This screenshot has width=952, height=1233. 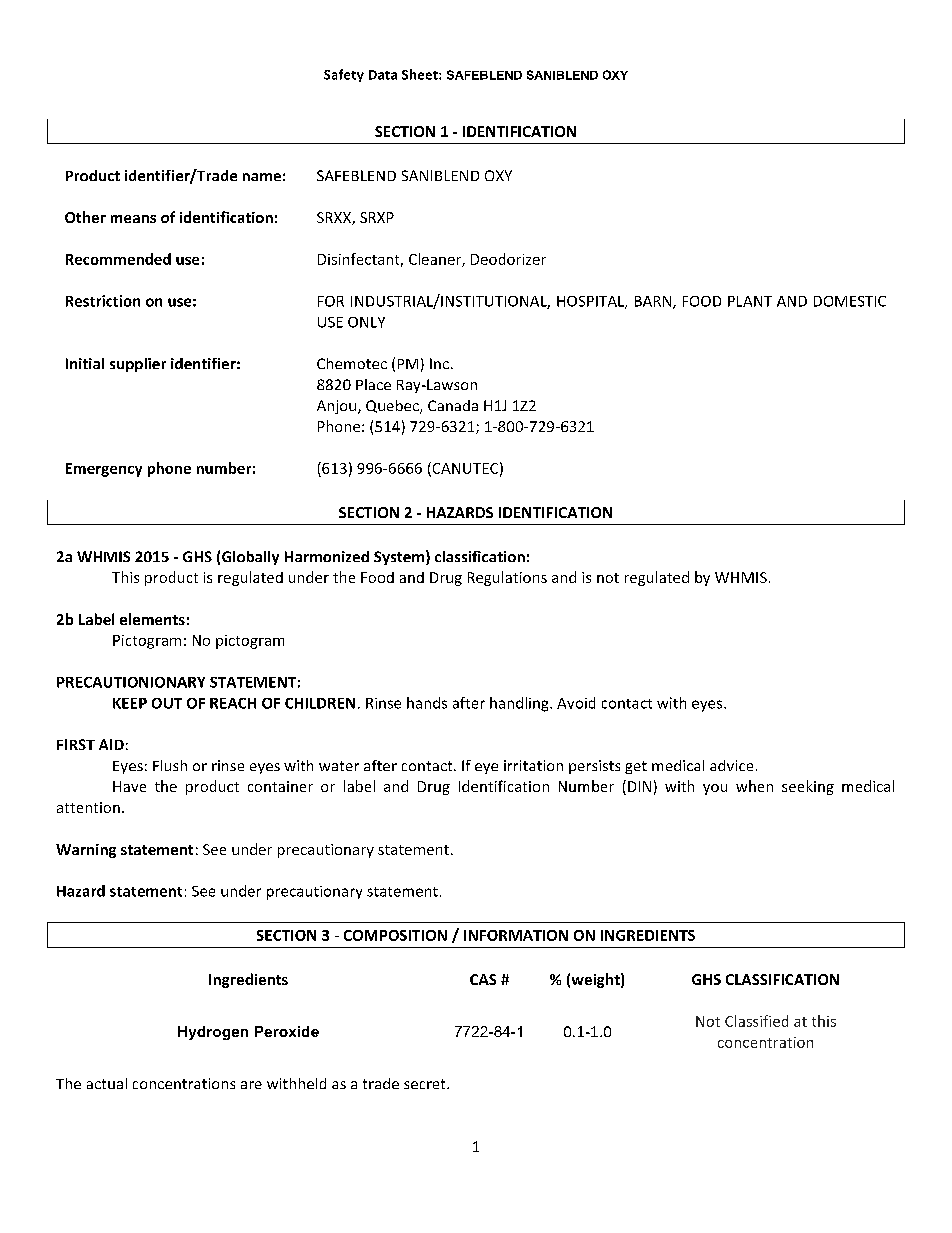 I want to click on Hydrogen, so click(x=213, y=1033).
